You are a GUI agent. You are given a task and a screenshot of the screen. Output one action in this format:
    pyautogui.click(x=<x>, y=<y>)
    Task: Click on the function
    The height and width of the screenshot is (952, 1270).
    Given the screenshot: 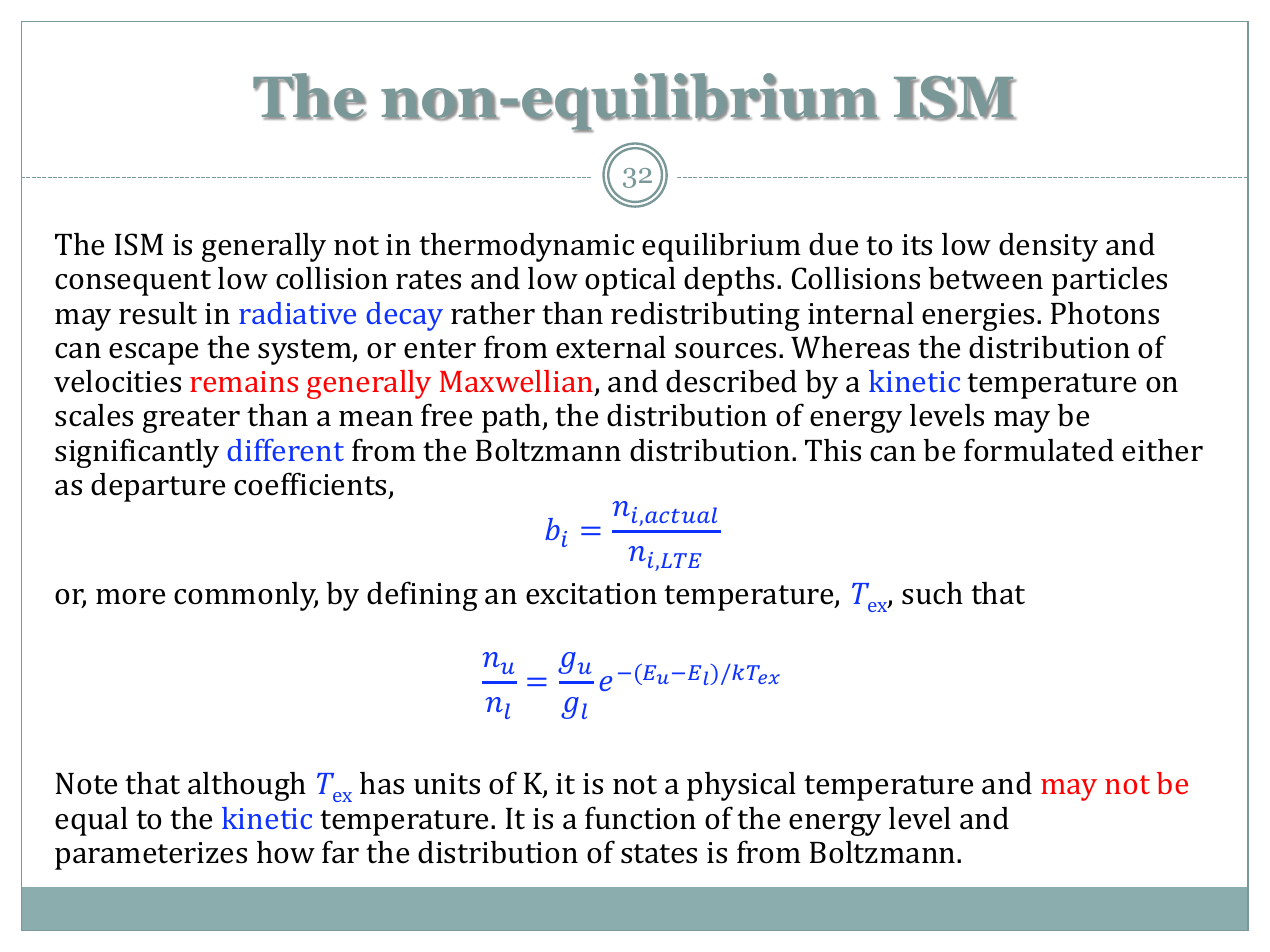 What is the action you would take?
    pyautogui.click(x=640, y=818)
